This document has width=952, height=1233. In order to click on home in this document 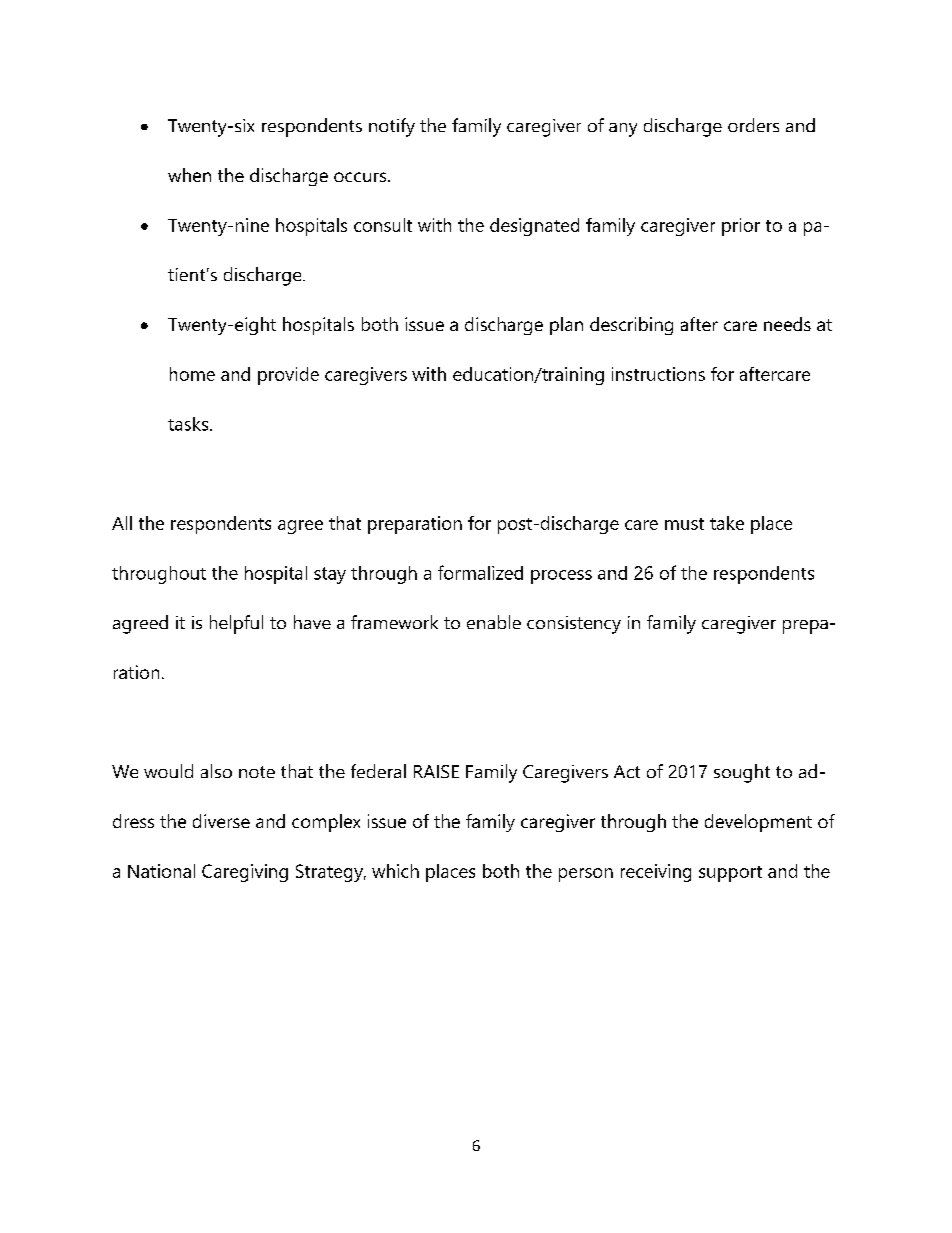, I will do `click(192, 374)`.
